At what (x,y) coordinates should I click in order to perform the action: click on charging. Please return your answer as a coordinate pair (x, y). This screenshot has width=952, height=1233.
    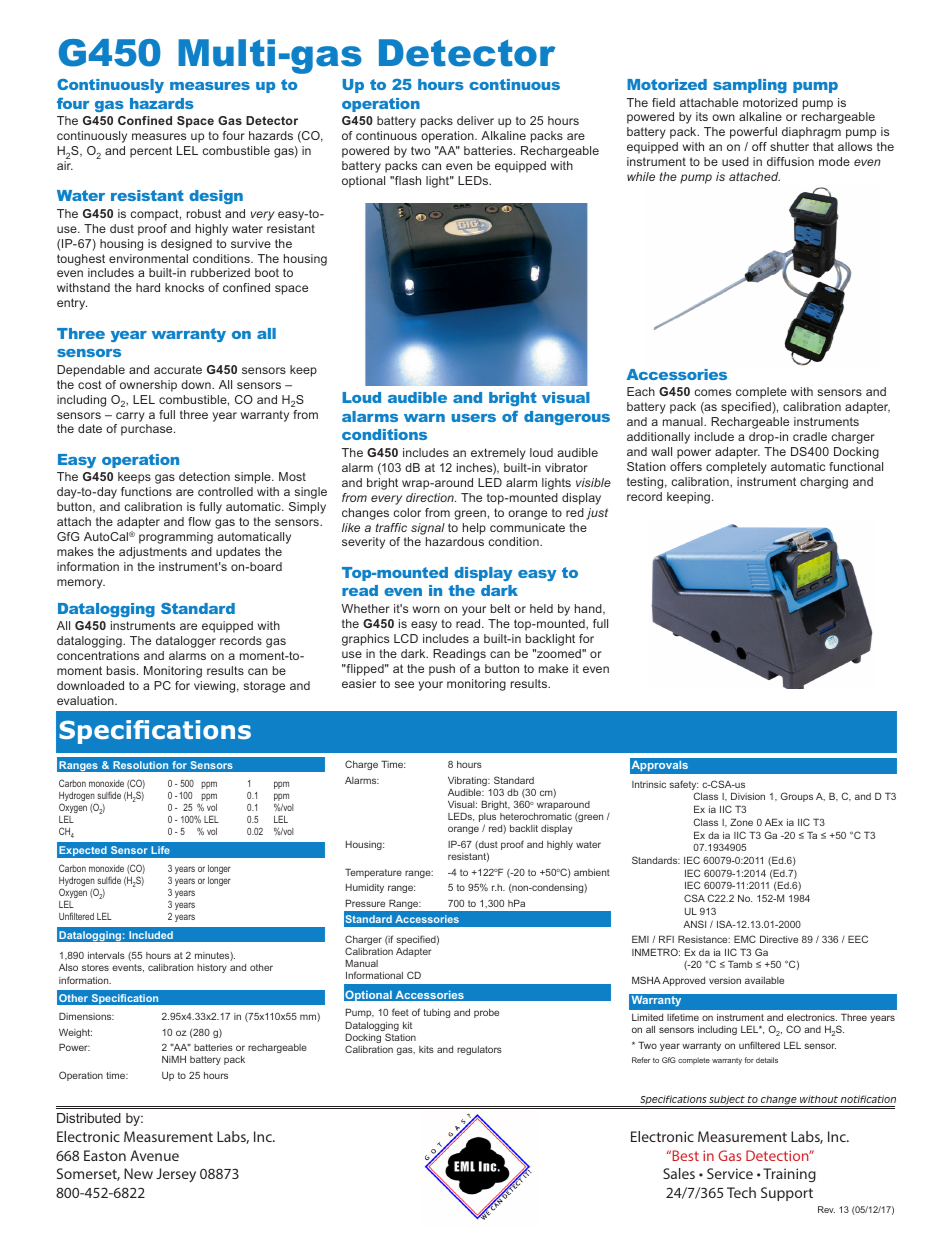
    Looking at the image, I should click on (824, 483).
